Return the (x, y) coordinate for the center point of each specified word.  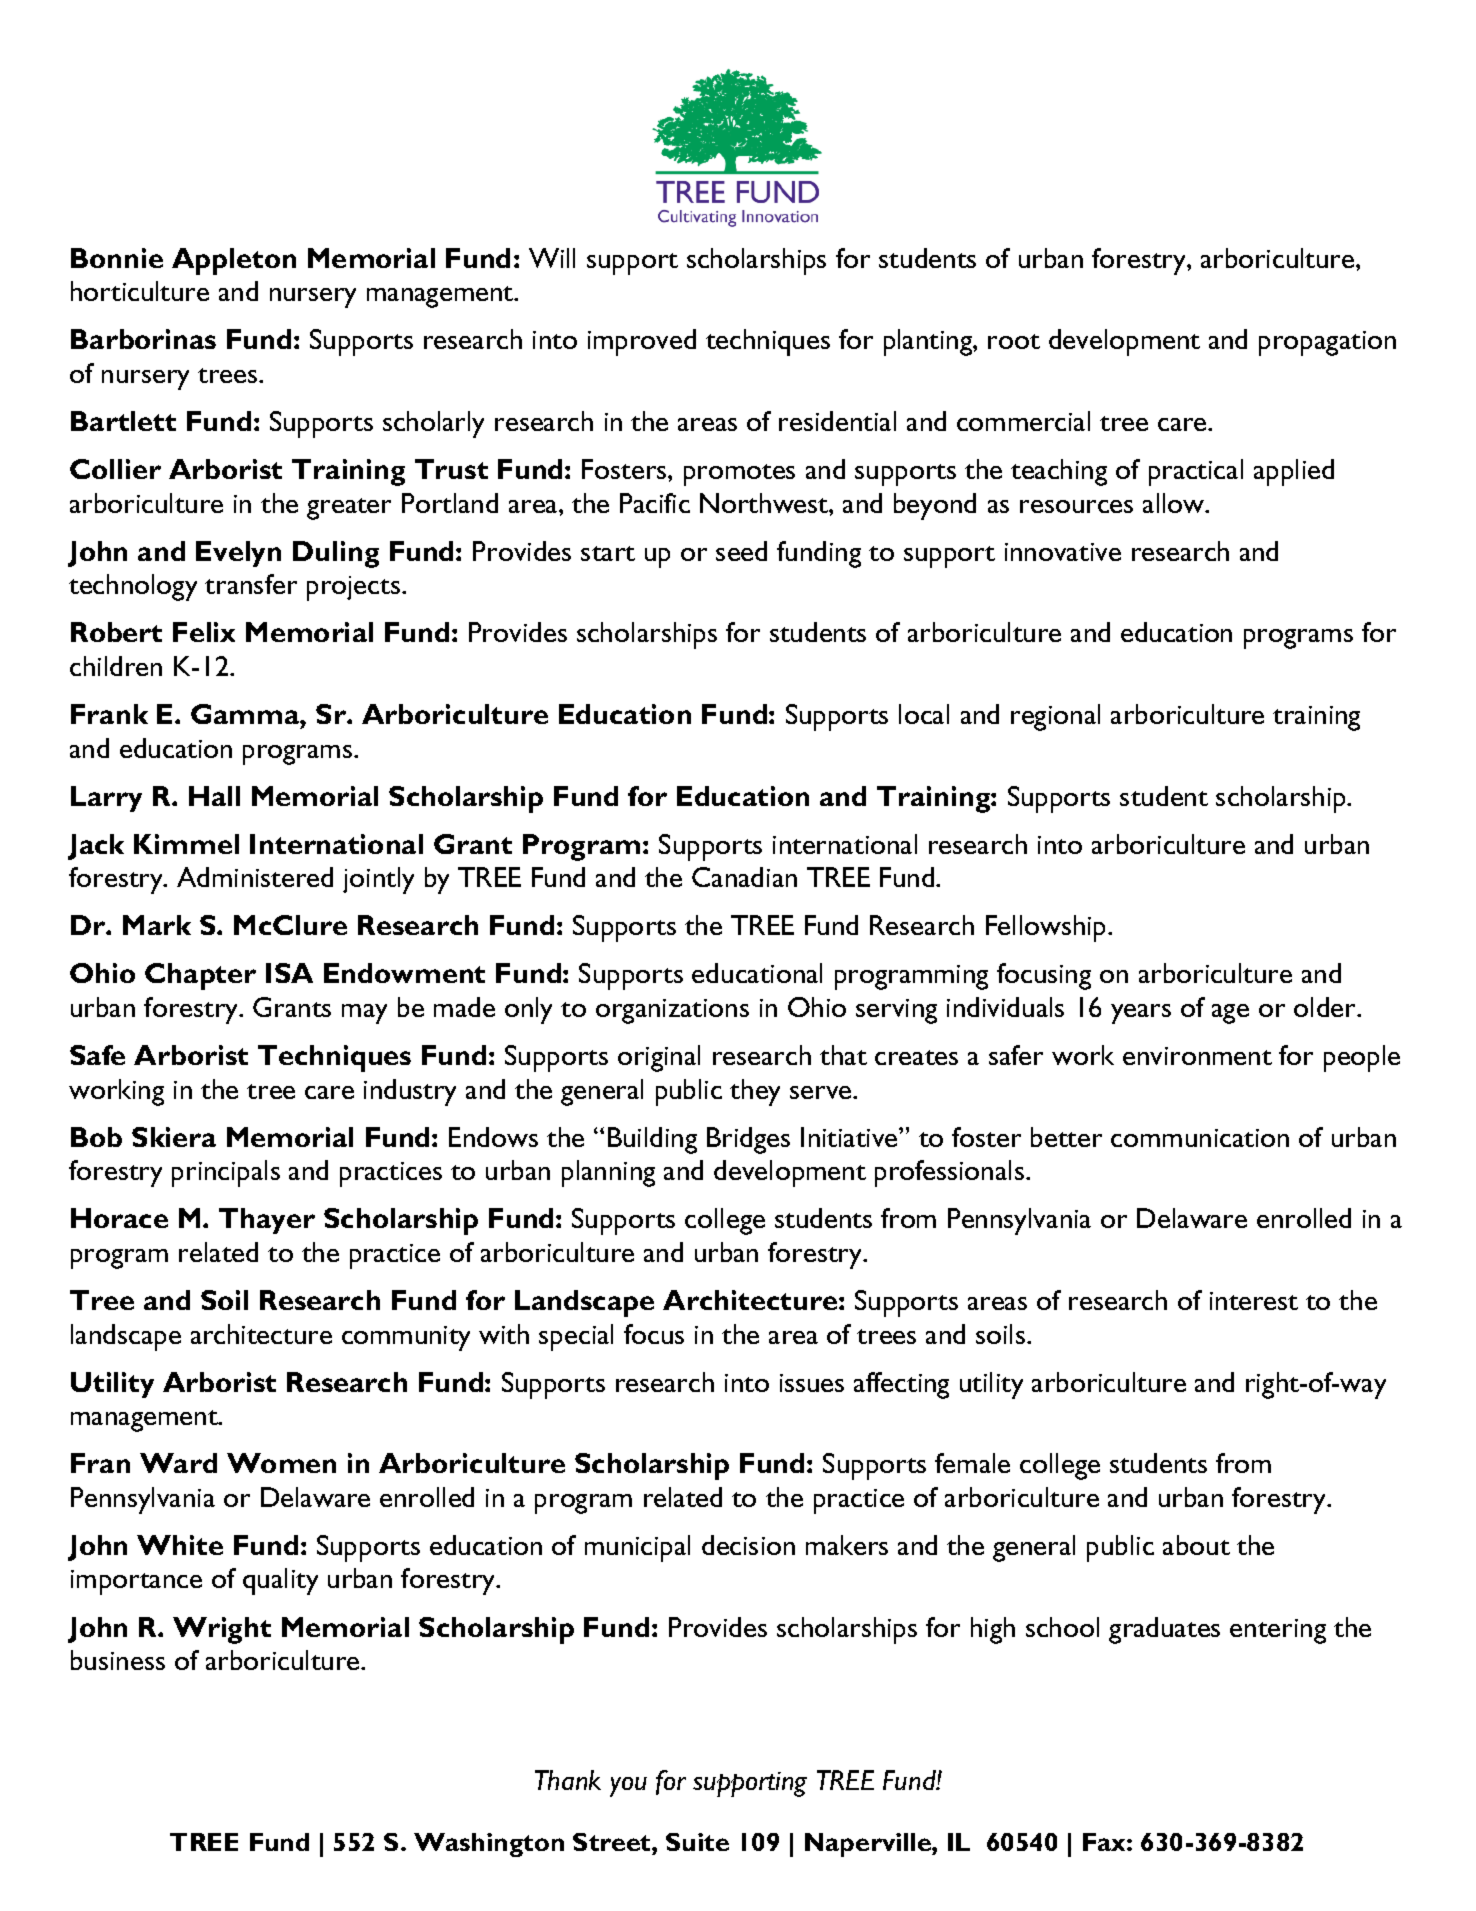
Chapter (200, 976)
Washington (489, 1845)
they (755, 1092)
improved (642, 342)
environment (1197, 1056)
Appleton (234, 261)
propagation (1327, 343)
